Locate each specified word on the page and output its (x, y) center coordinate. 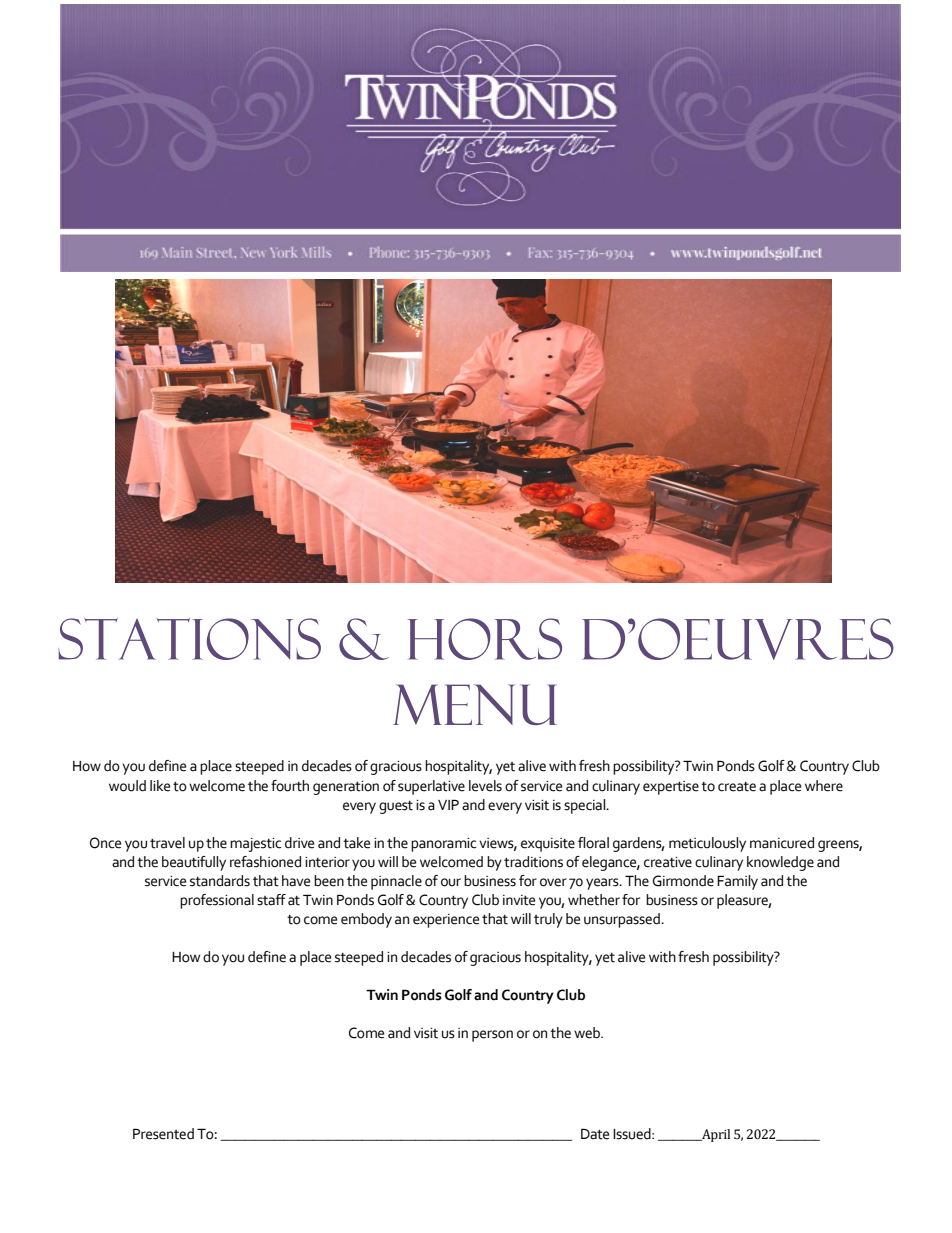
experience (446, 921)
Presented (163, 1134)
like (160, 786)
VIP (448, 804)
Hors (485, 639)
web (588, 1033)
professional (217, 901)
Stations (189, 639)
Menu (475, 704)
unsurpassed (623, 920)
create (737, 787)
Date (595, 1134)
